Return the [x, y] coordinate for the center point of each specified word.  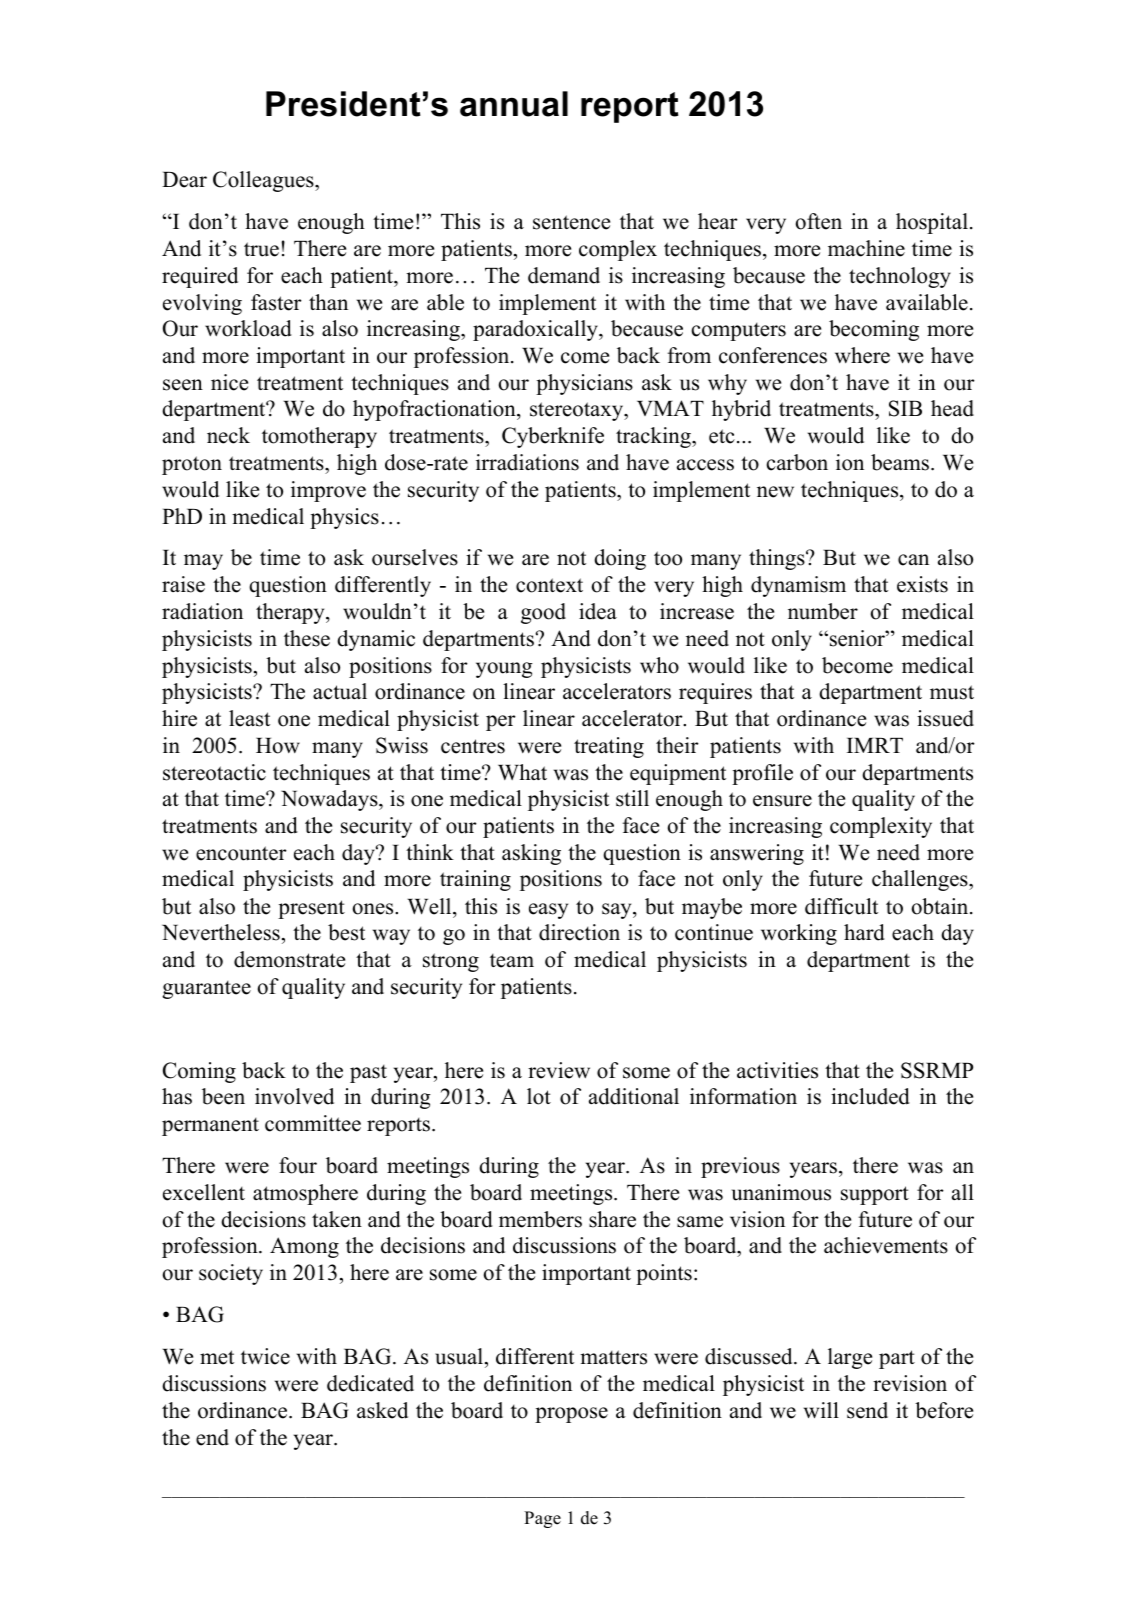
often [819, 221]
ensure [782, 801]
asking [531, 854]
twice [265, 1356]
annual [514, 104]
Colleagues [264, 181]
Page [542, 1519]
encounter [241, 853]
